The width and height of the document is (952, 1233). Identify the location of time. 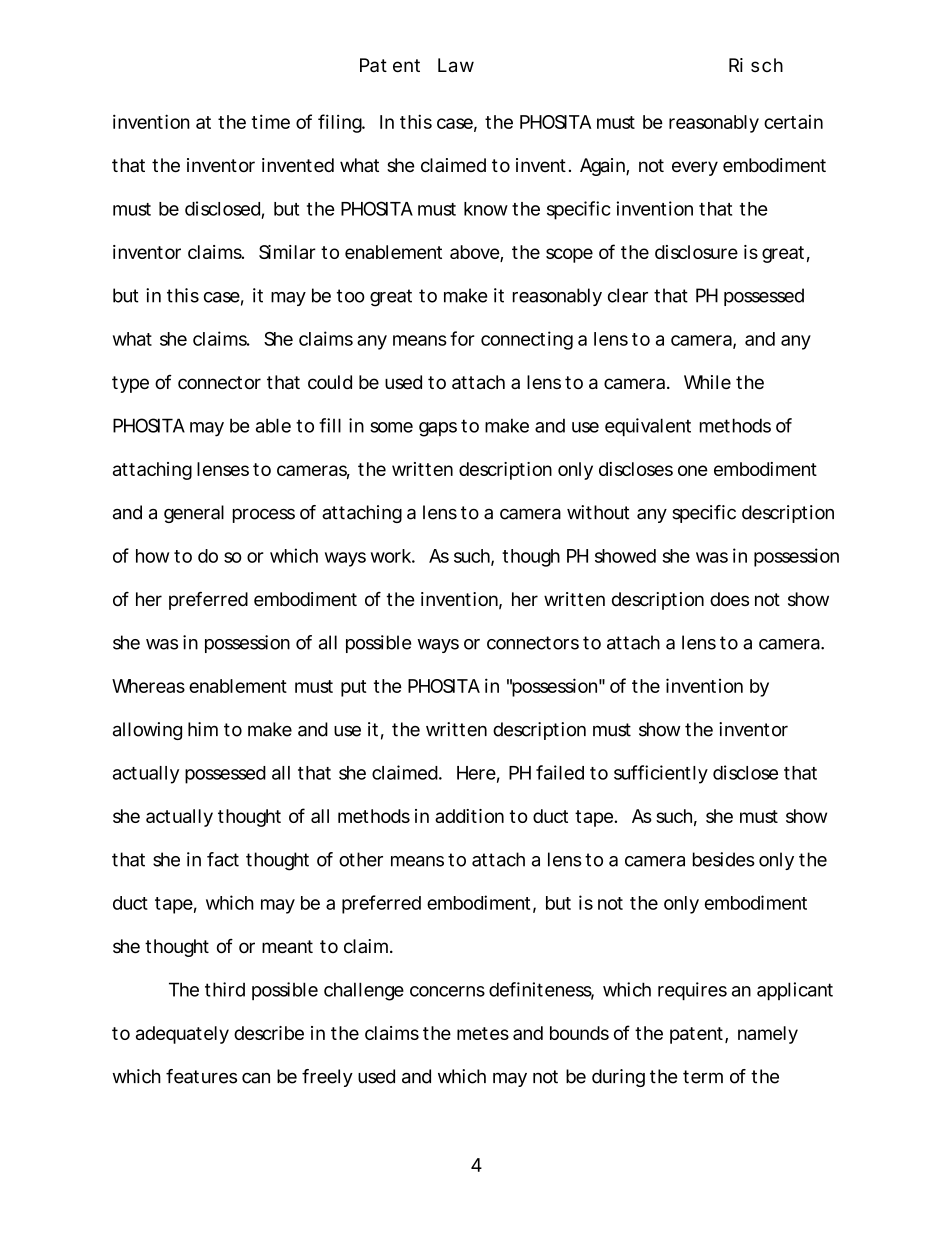
(271, 121).
